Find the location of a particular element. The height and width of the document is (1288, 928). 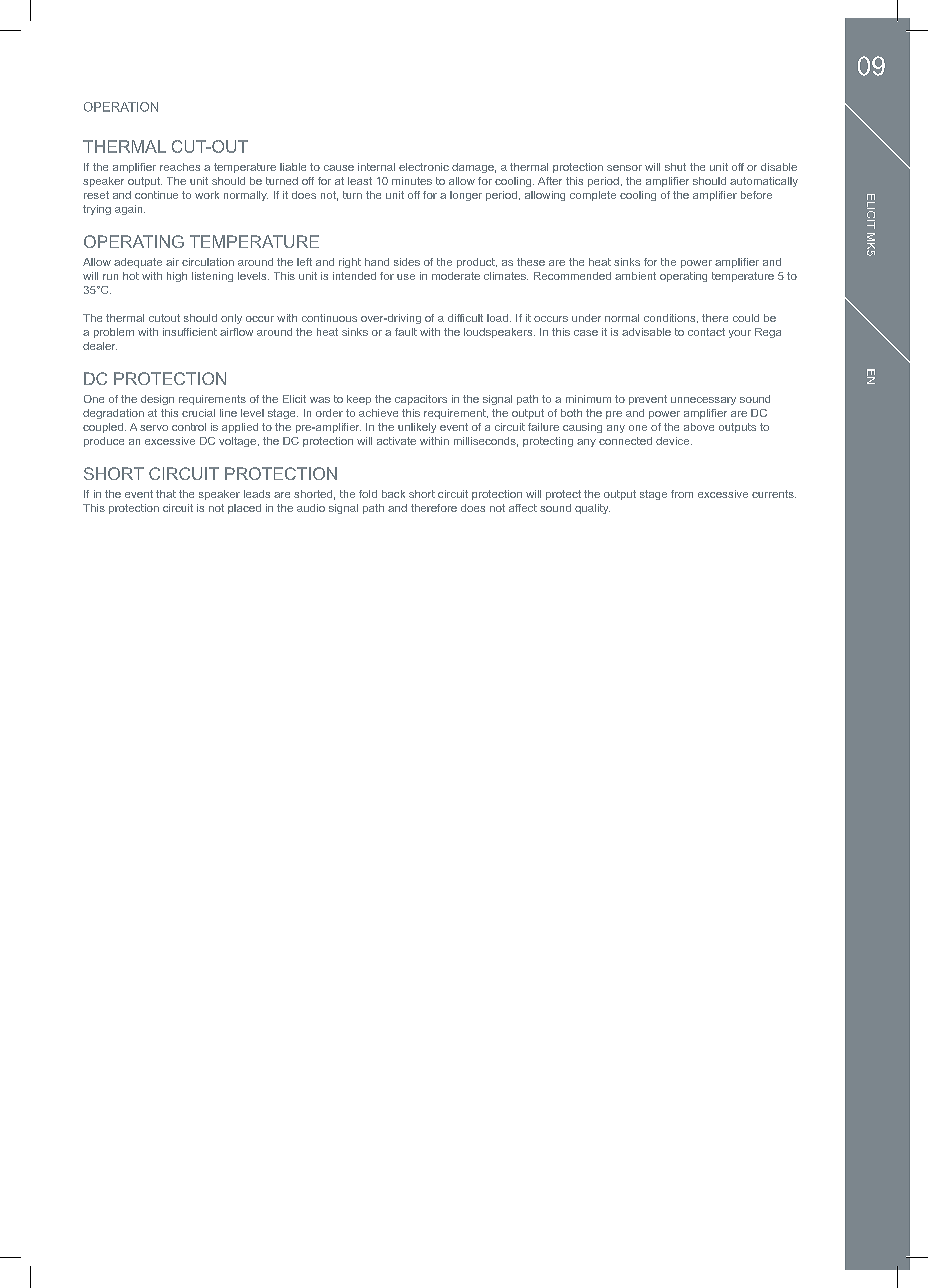

again is located at coordinates (130, 210).
